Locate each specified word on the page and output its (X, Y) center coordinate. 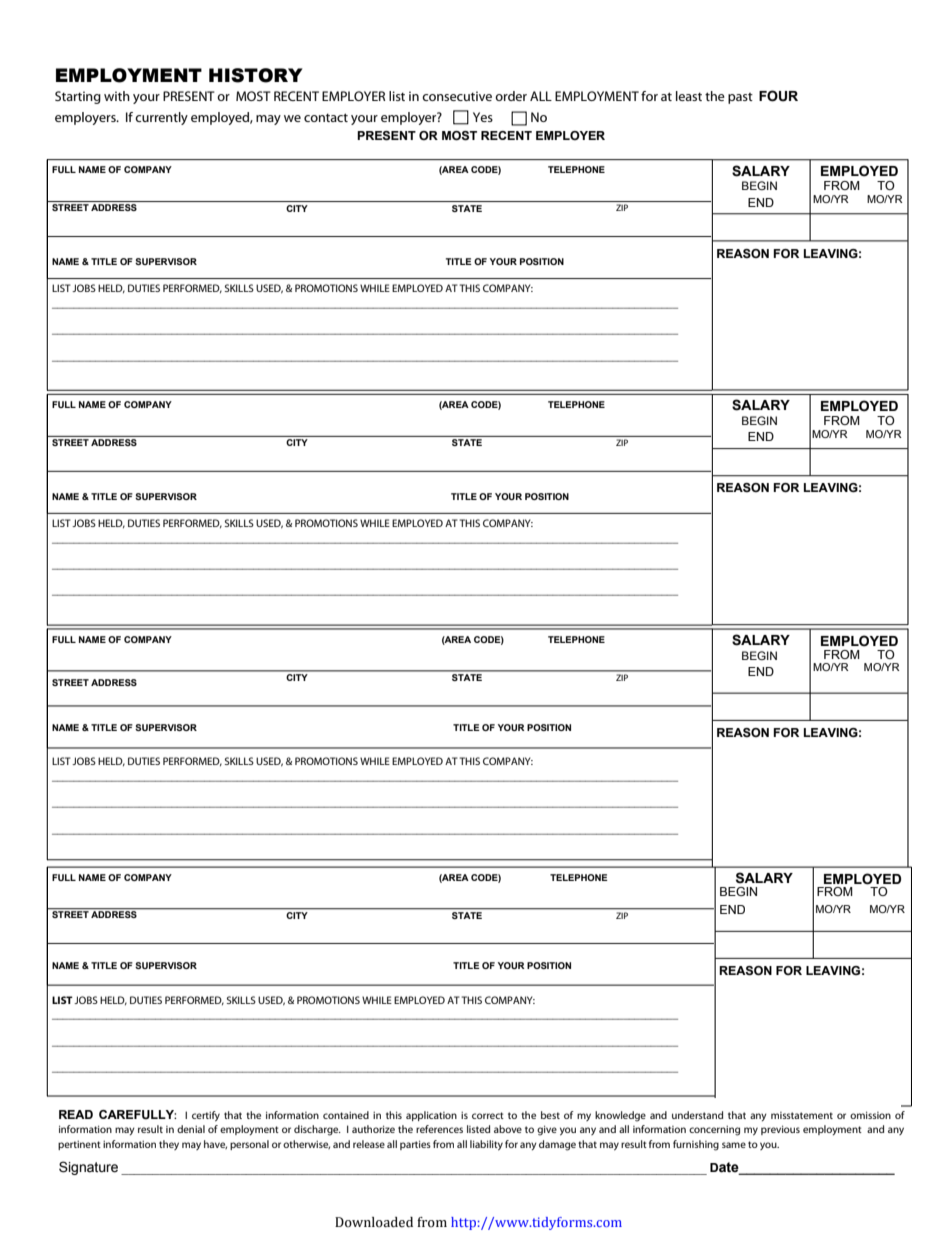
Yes (483, 117)
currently (161, 118)
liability (486, 1145)
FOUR (778, 96)
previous (780, 1130)
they (169, 1145)
